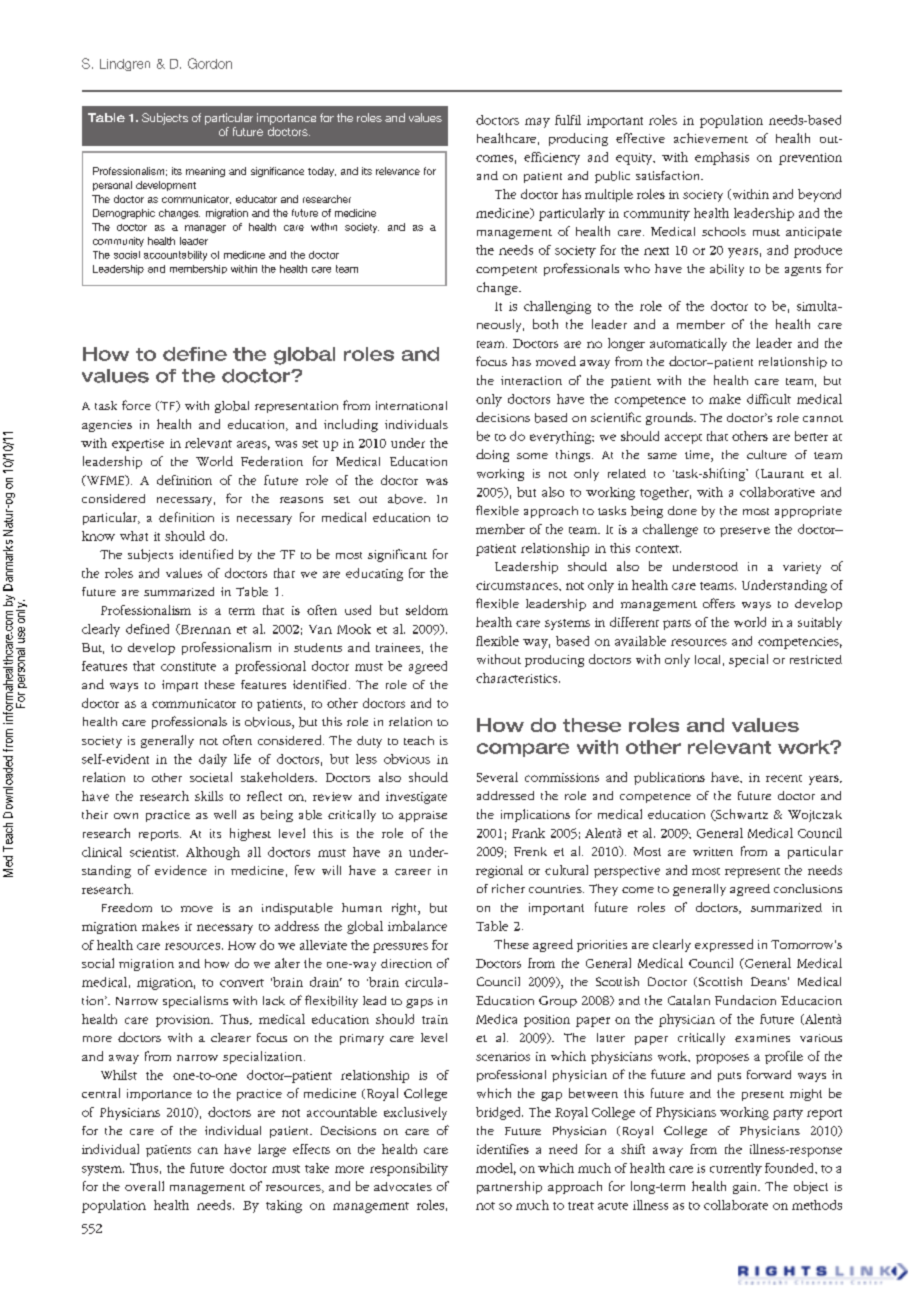 The width and height of the image is (924, 1308). Describe the element at coordinates (204, 629) in the image. I see `Brennan` at that location.
